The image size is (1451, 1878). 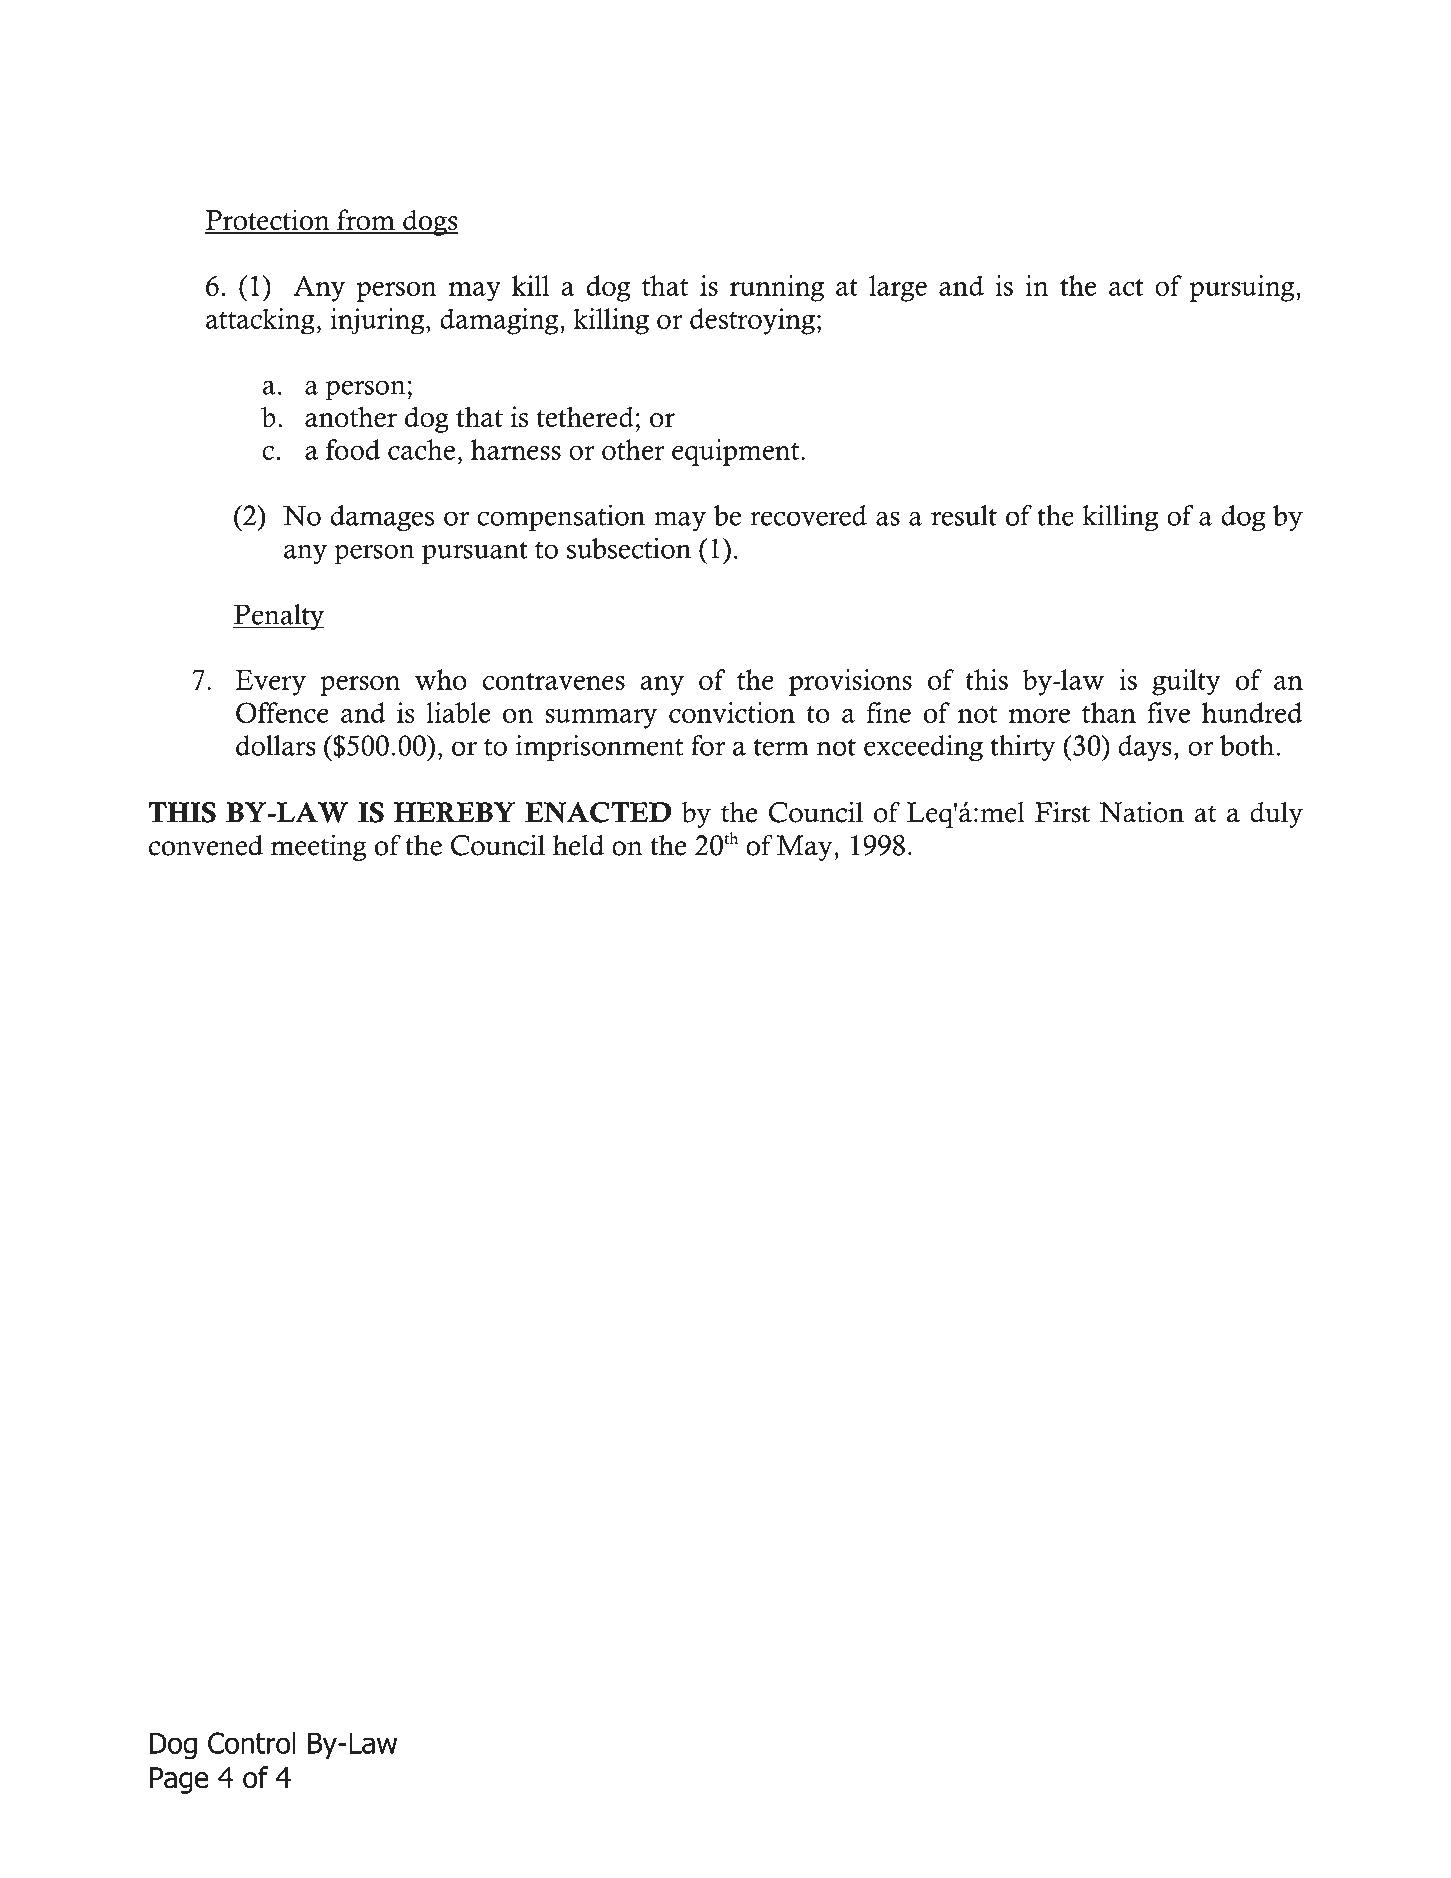 What do you see at coordinates (1141, 812) in the screenshot?
I see `Nation` at bounding box center [1141, 812].
